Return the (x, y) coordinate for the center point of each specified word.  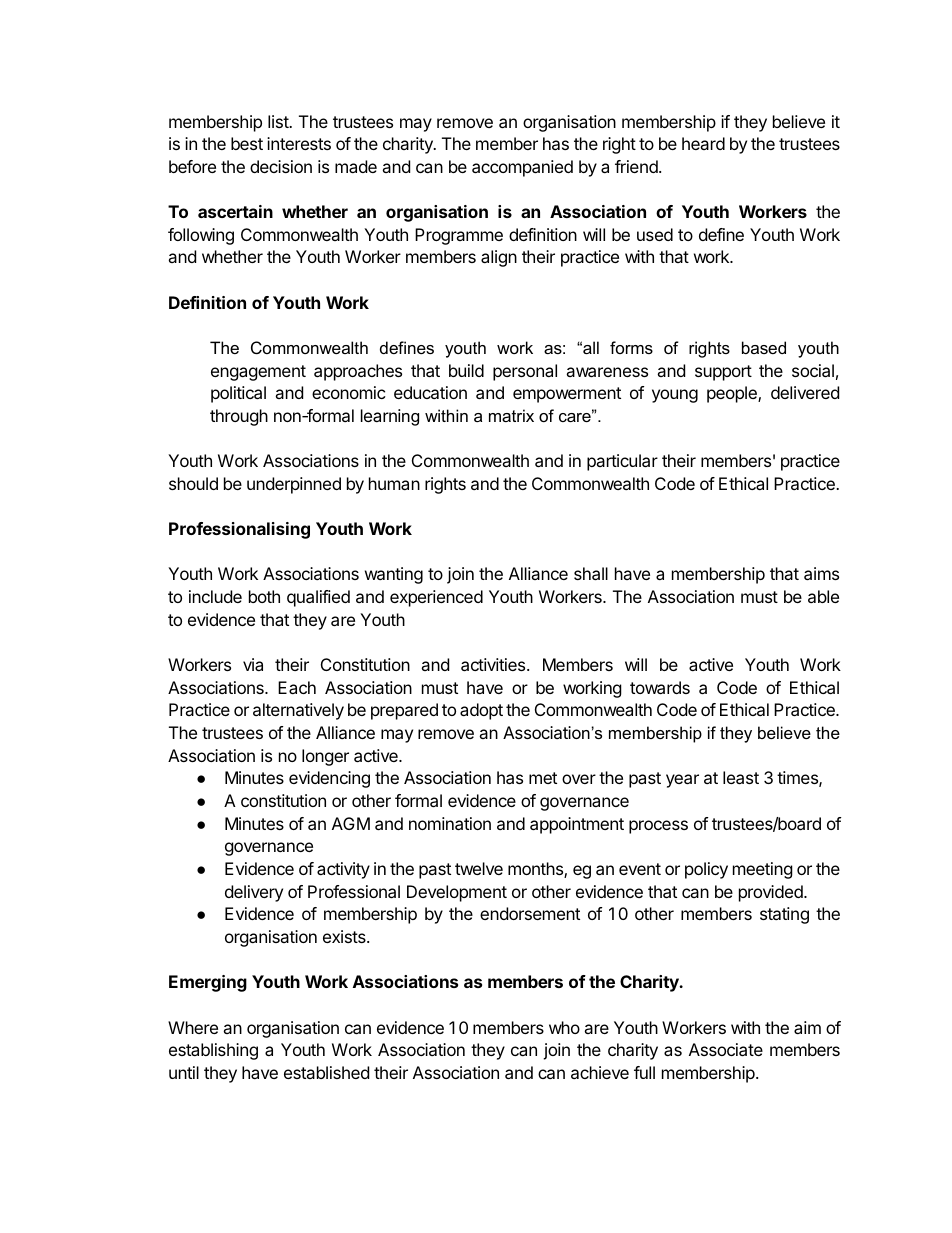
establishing (213, 1051)
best (247, 143)
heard (703, 143)
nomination (450, 823)
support (723, 373)
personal (525, 372)
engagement (258, 373)
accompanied (522, 168)
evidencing (329, 779)
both (264, 596)
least (741, 777)
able (823, 596)
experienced (436, 598)
